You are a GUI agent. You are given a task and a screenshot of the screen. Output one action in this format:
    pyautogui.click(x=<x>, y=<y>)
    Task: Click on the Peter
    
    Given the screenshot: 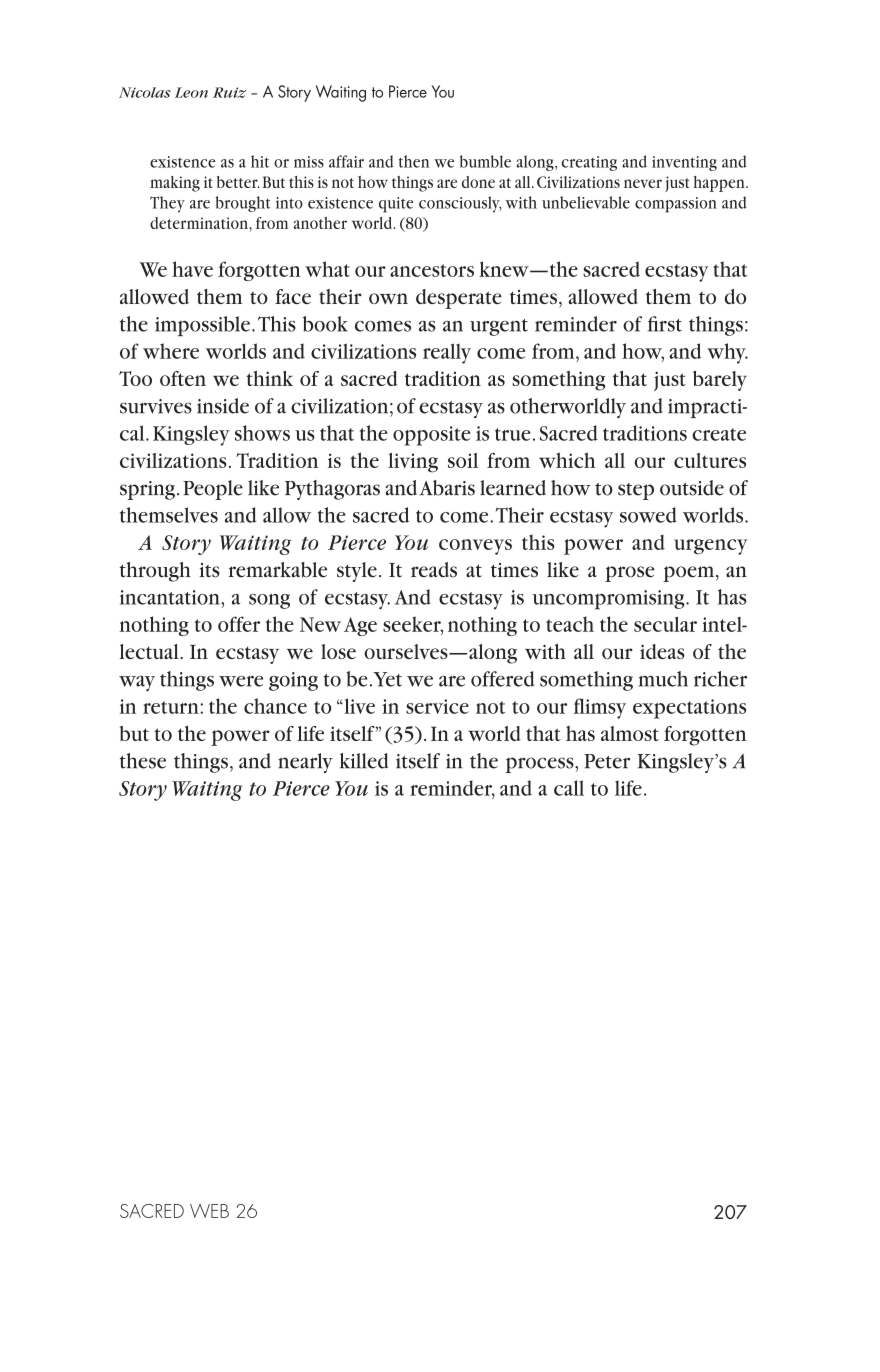 What is the action you would take?
    pyautogui.click(x=607, y=761)
